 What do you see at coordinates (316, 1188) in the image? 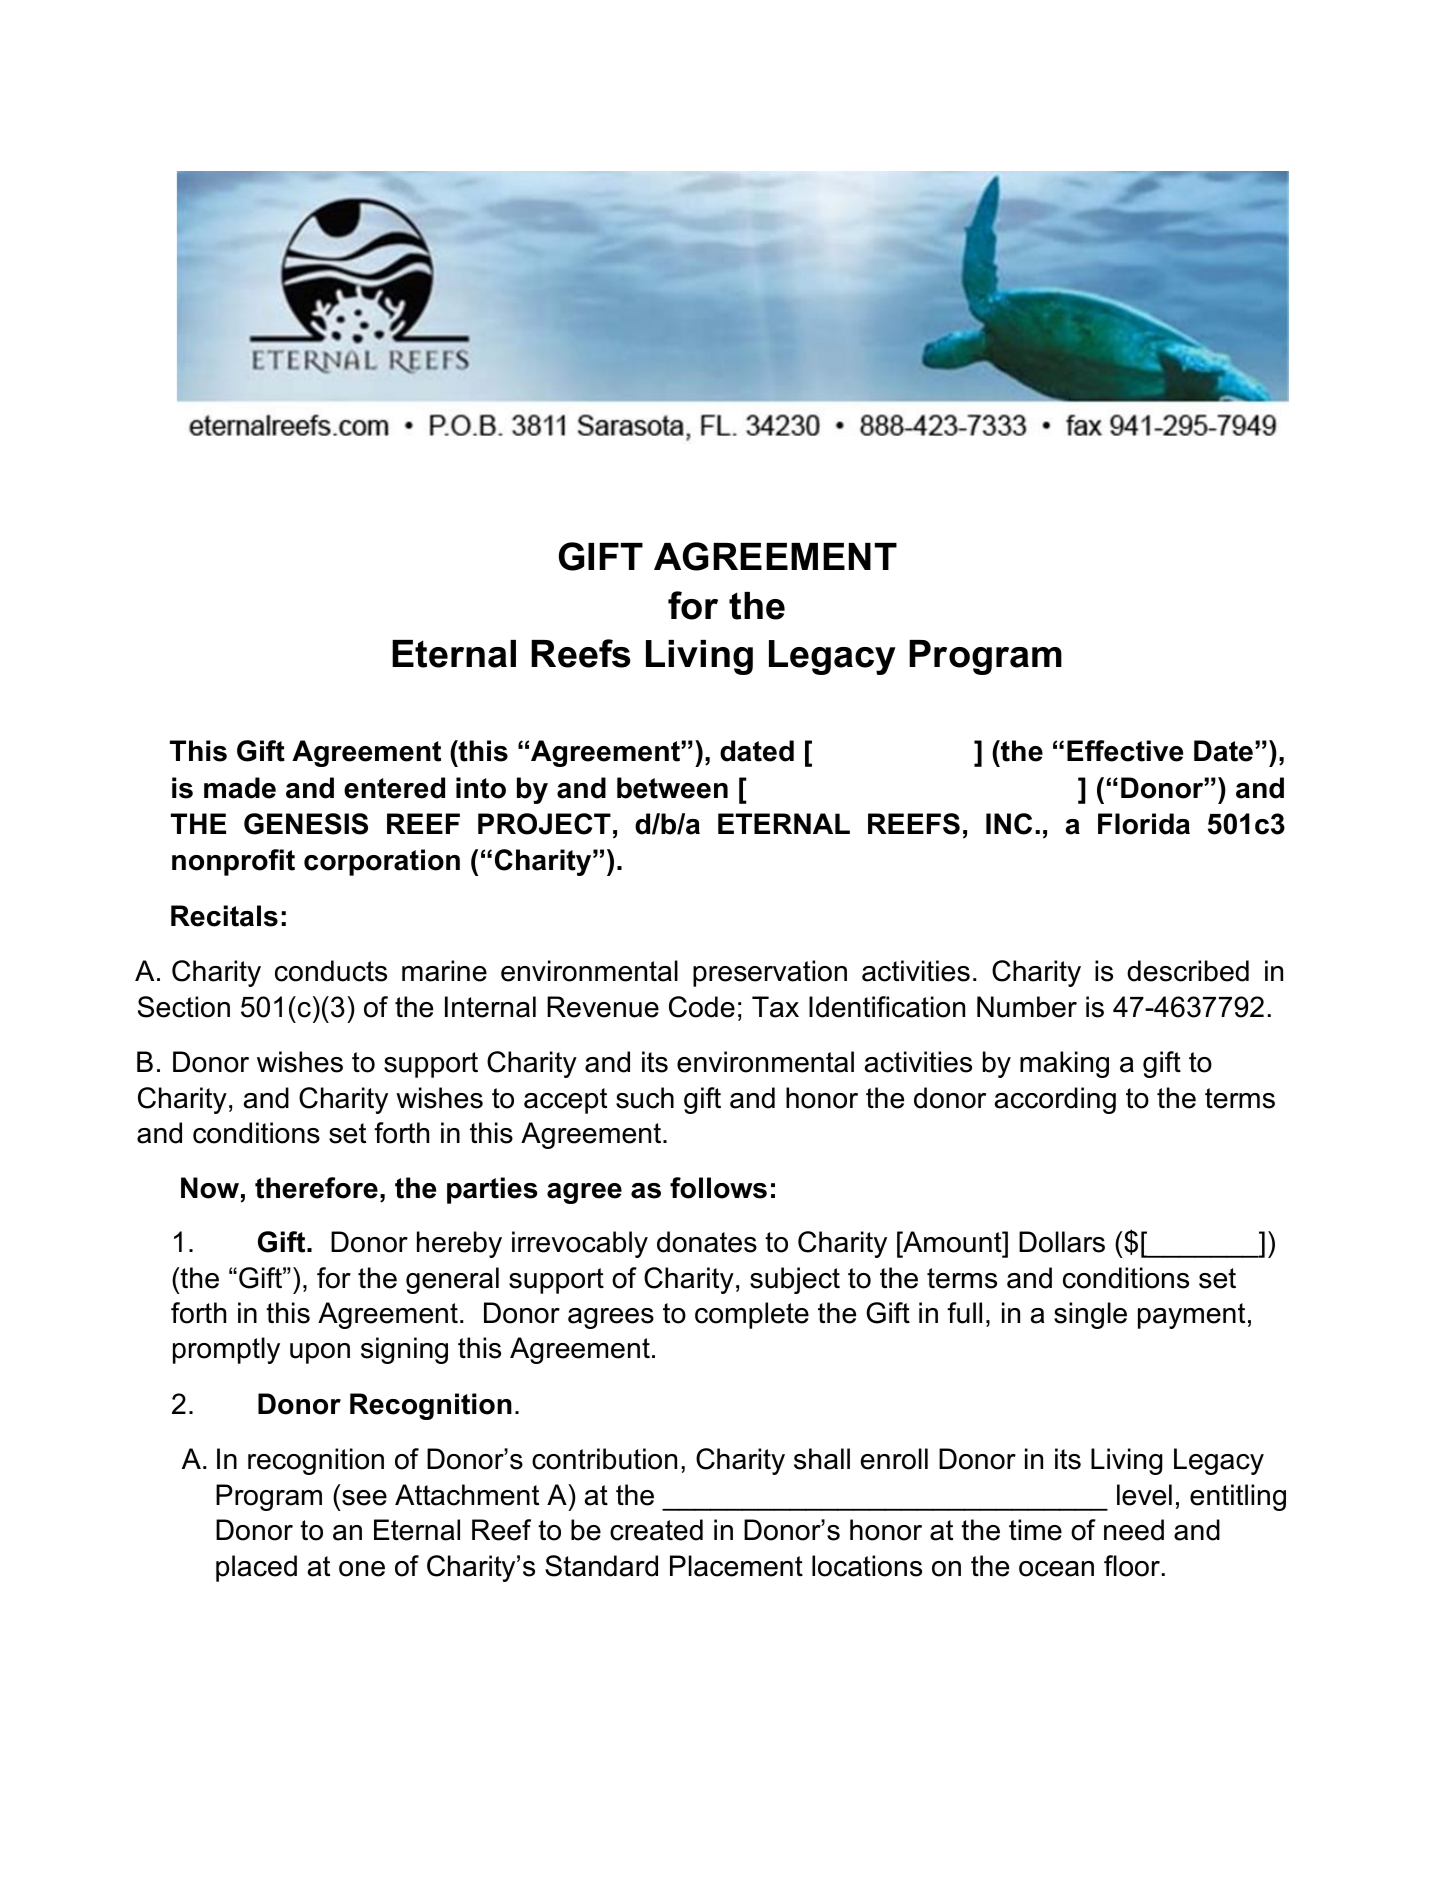
I see `therefore` at bounding box center [316, 1188].
